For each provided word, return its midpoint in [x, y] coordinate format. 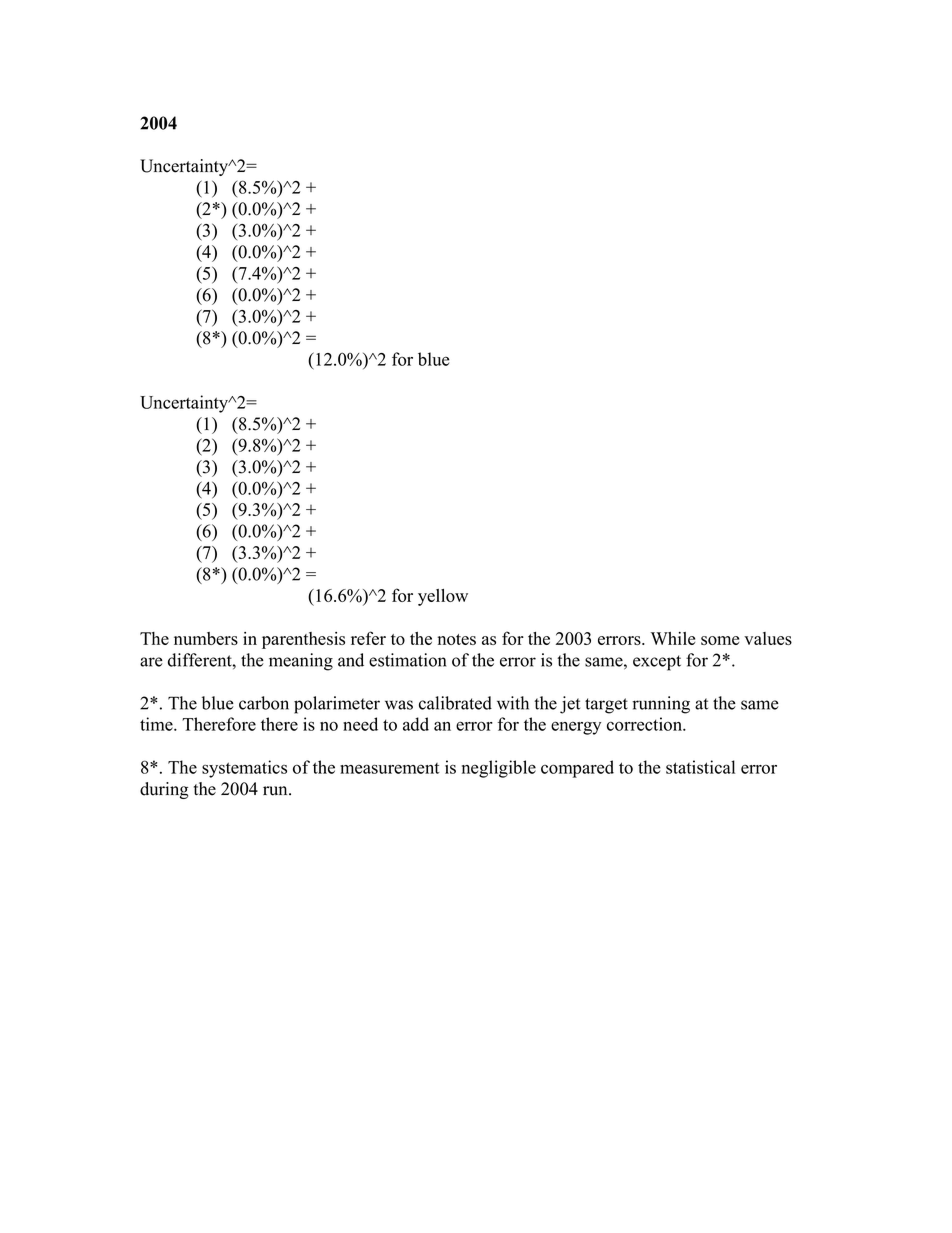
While [673, 638]
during [164, 790]
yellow [443, 597]
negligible [499, 769]
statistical [700, 767]
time [157, 724]
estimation [407, 660]
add [416, 724]
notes [457, 639]
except [657, 663]
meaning [301, 662]
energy [576, 728]
